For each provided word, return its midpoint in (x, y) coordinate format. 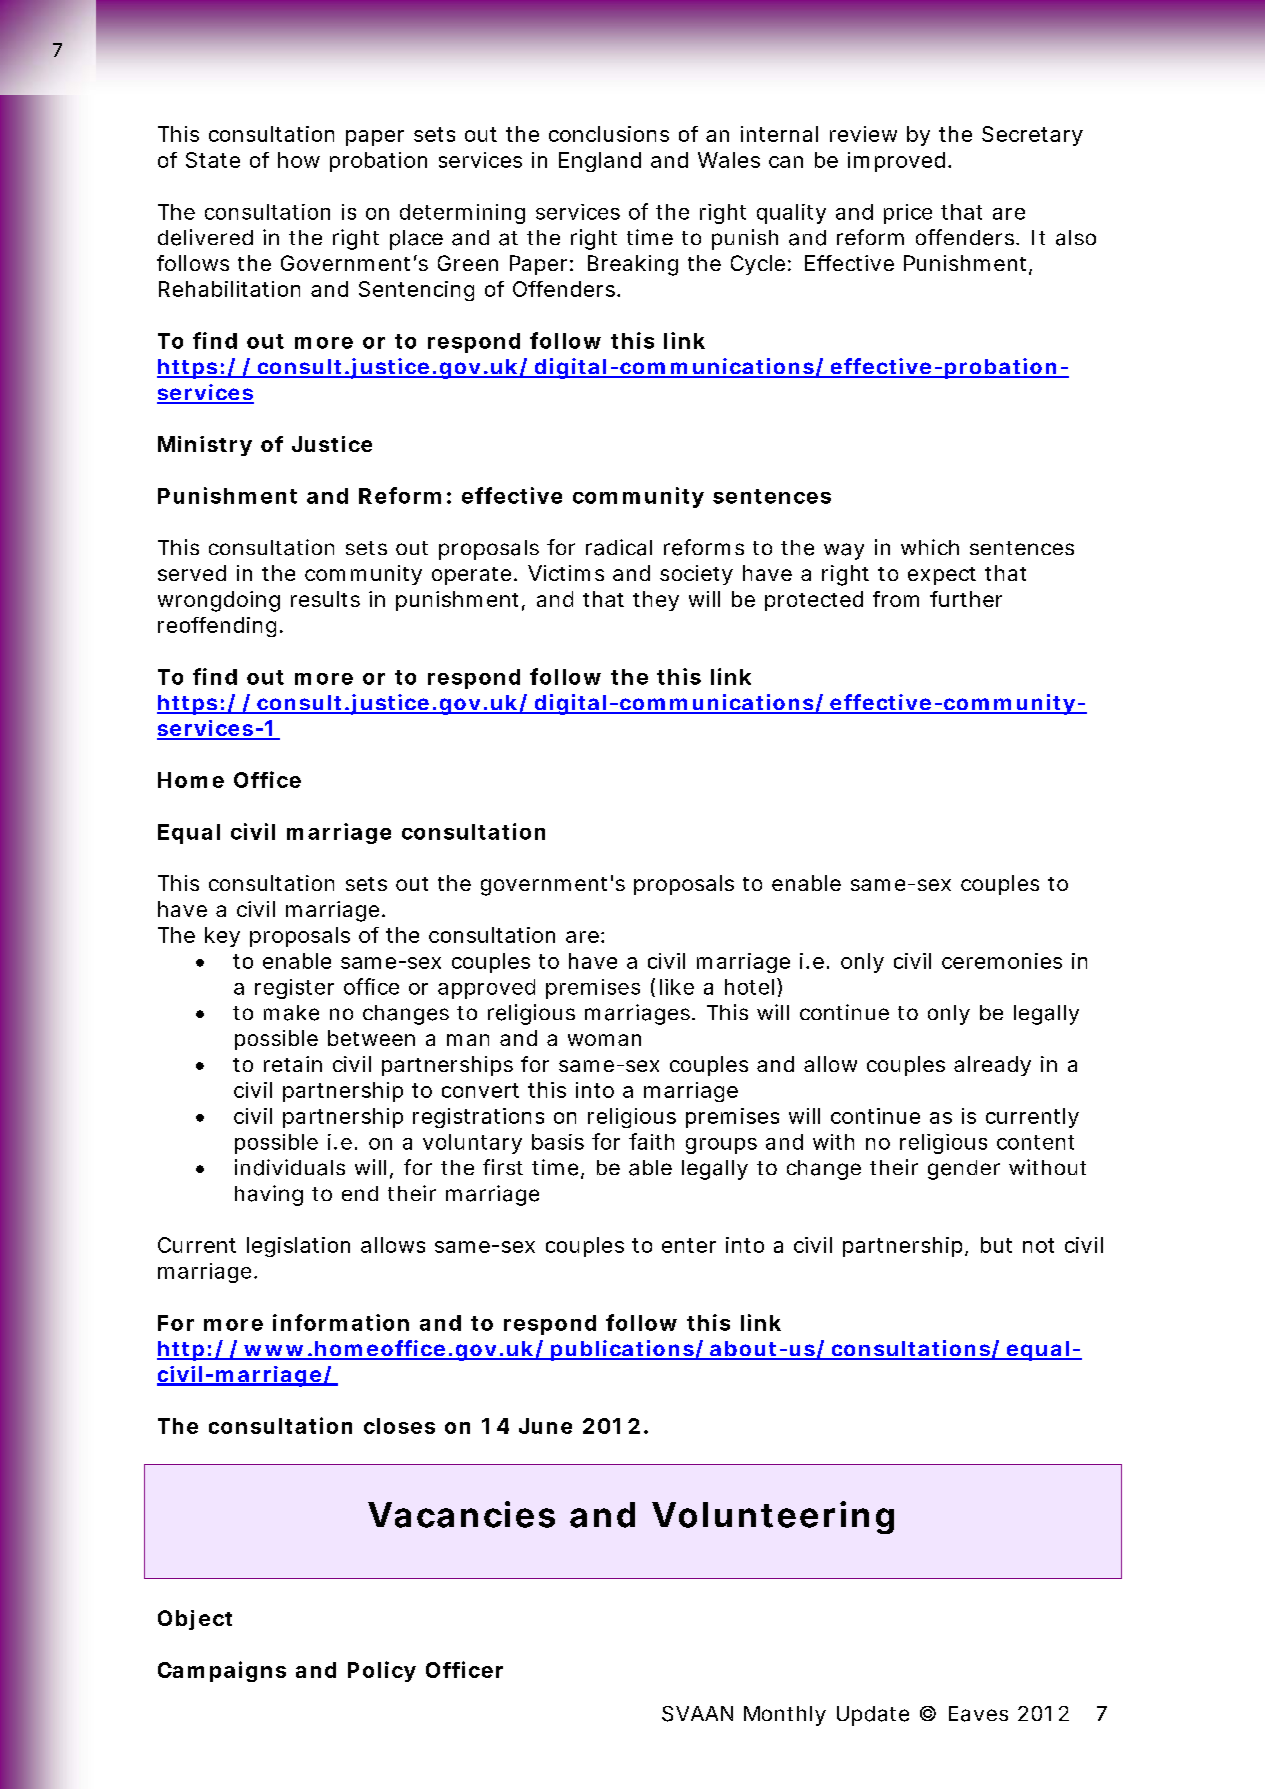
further (966, 599)
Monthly (785, 1716)
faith (651, 1141)
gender (964, 1170)
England (600, 162)
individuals (290, 1167)
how (299, 160)
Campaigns (222, 1671)
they (656, 601)
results (325, 599)
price (908, 214)
